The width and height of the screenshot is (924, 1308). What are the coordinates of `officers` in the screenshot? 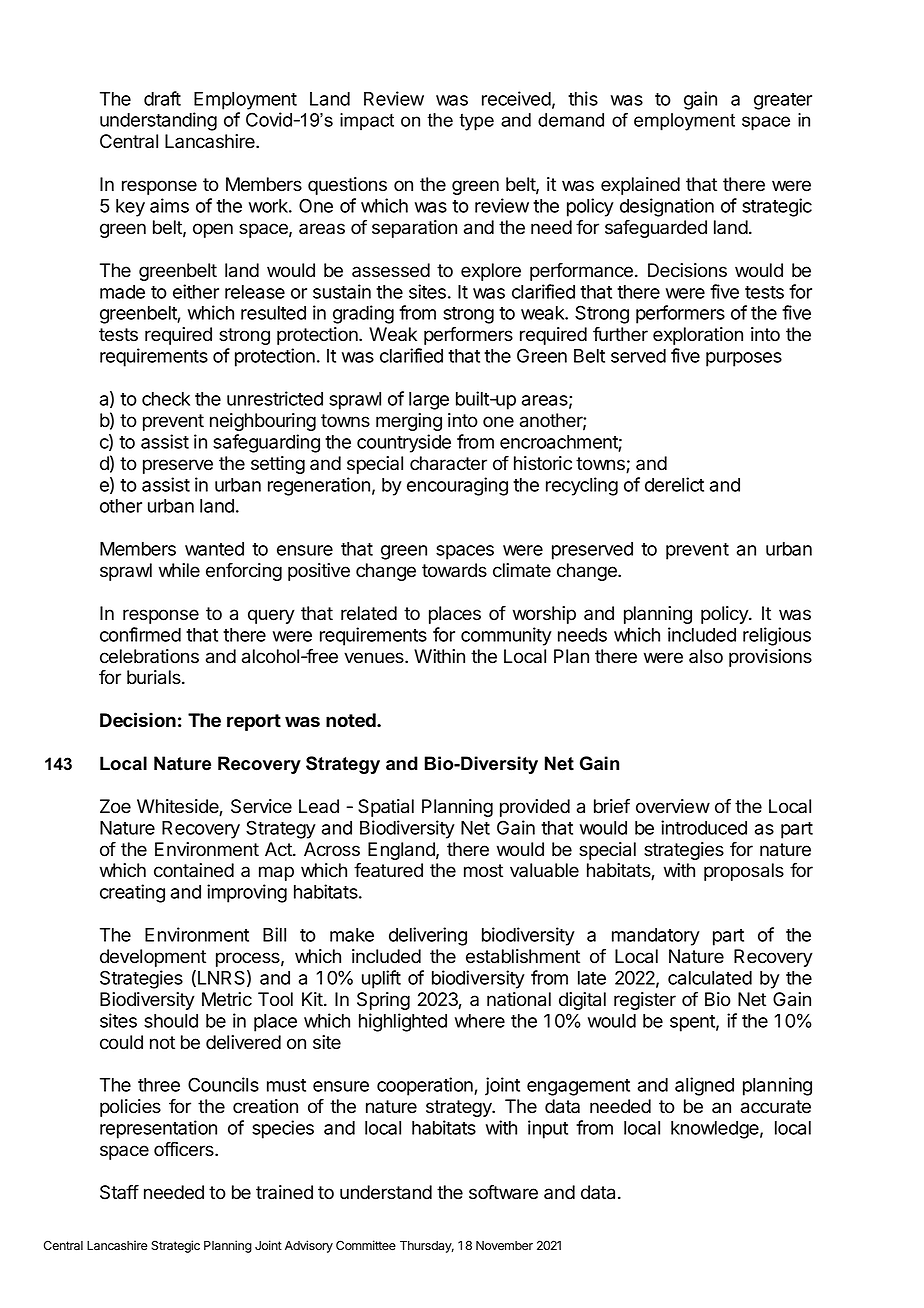 It's located at (185, 1149).
